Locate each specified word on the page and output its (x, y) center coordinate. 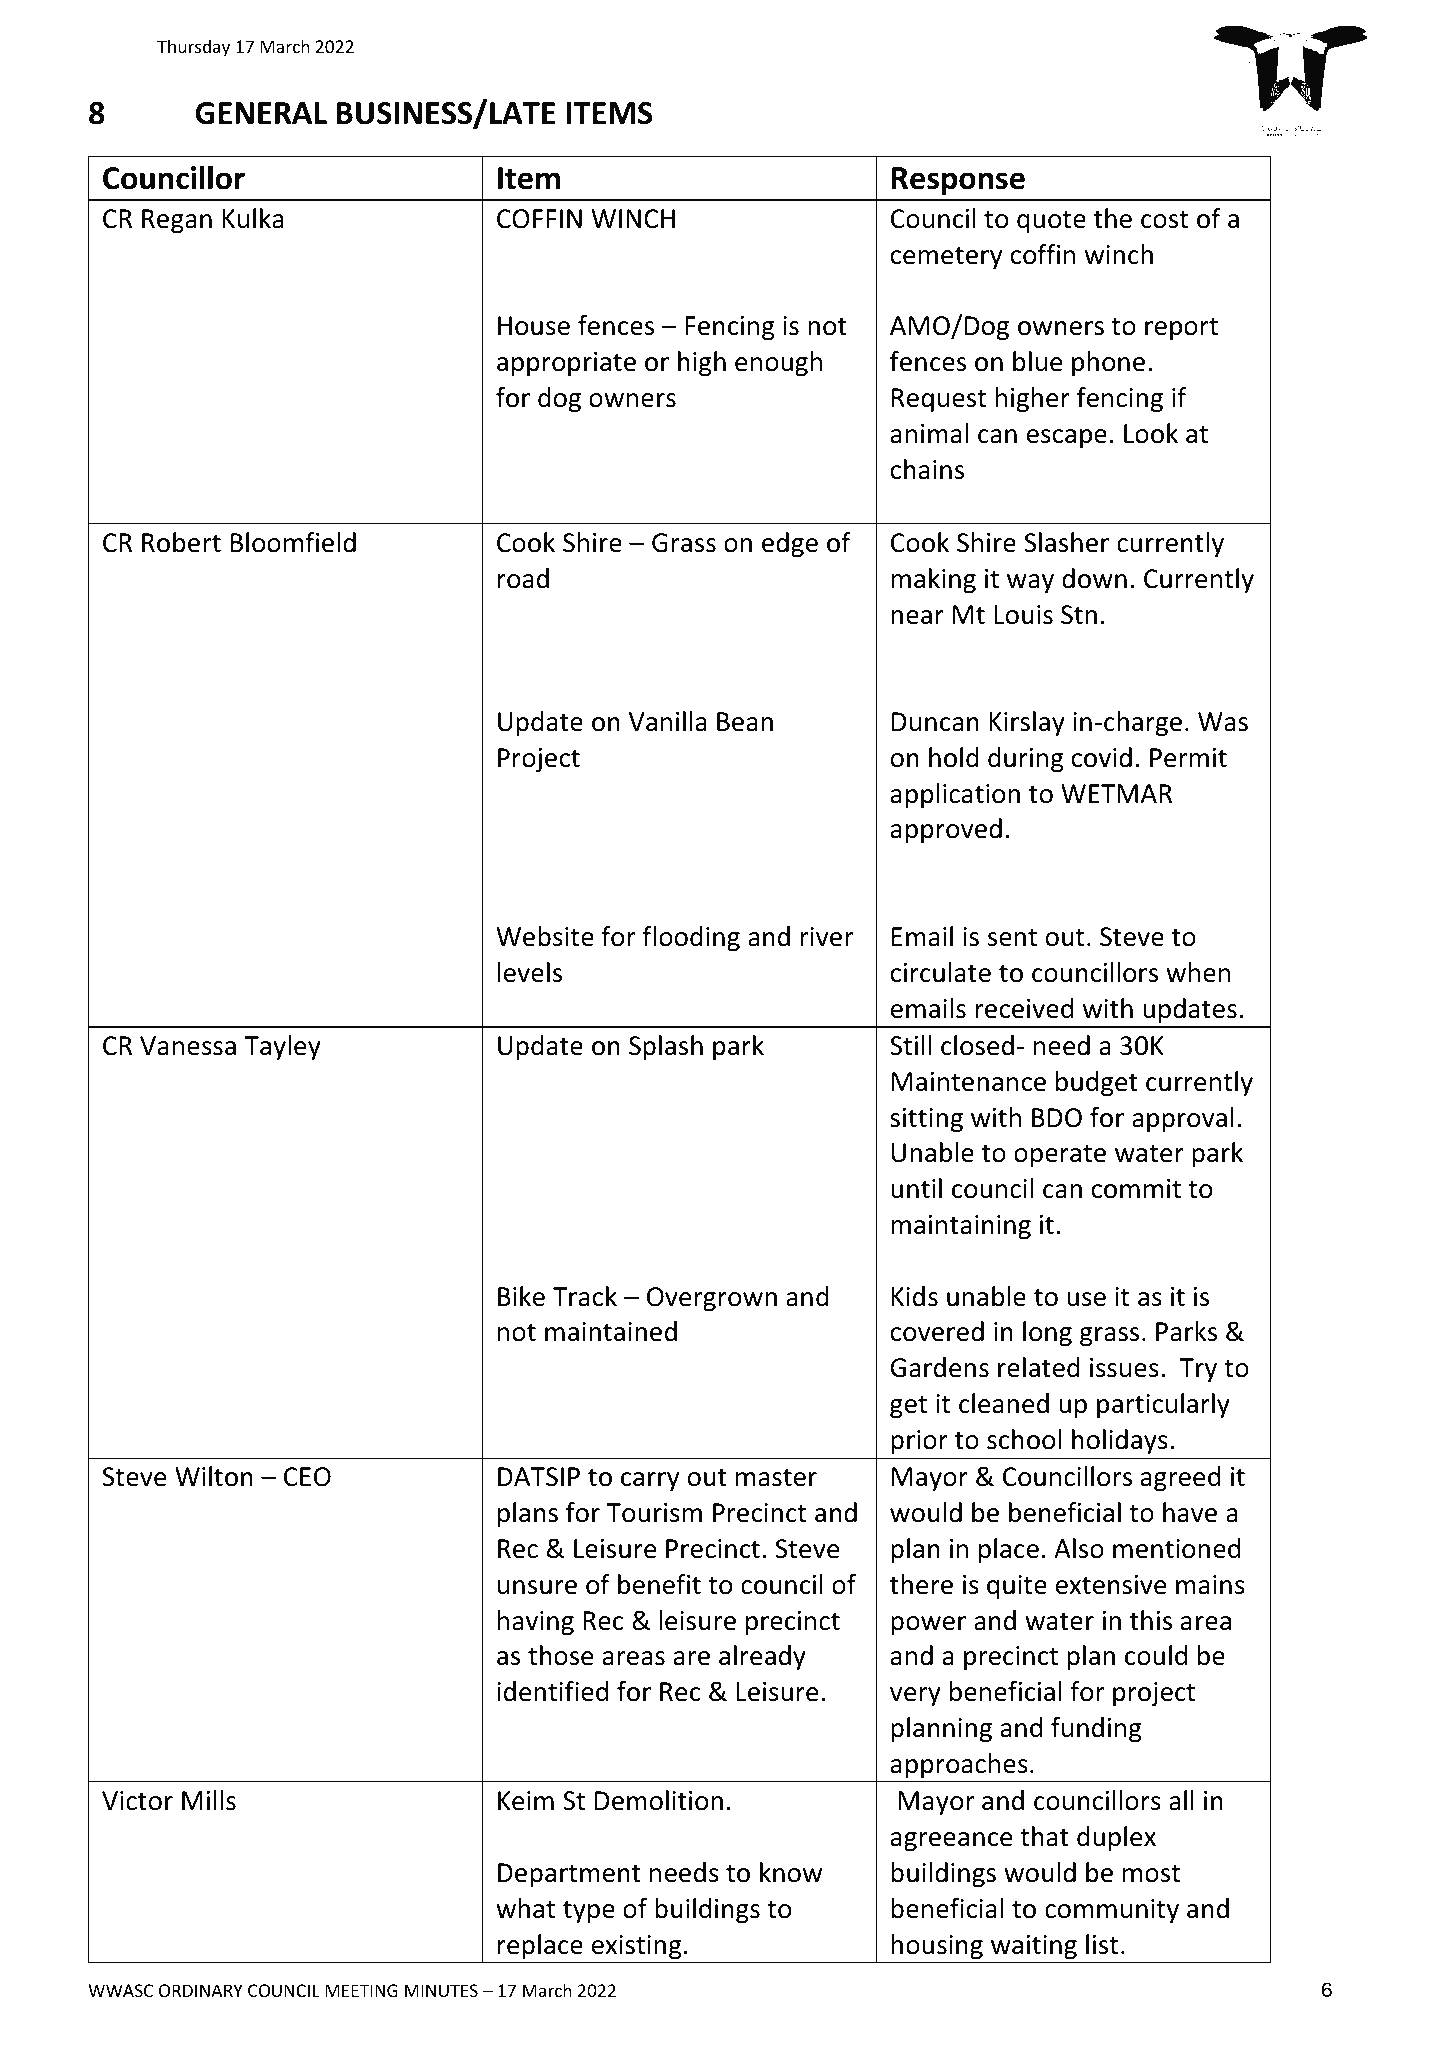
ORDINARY (201, 1990)
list (1102, 1944)
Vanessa (188, 1046)
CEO (307, 1477)
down (1094, 578)
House (534, 326)
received (1024, 1008)
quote (1051, 222)
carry (650, 1482)
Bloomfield (293, 542)
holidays (1120, 1442)
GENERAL (261, 113)
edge (790, 545)
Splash (666, 1048)
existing (636, 1947)
